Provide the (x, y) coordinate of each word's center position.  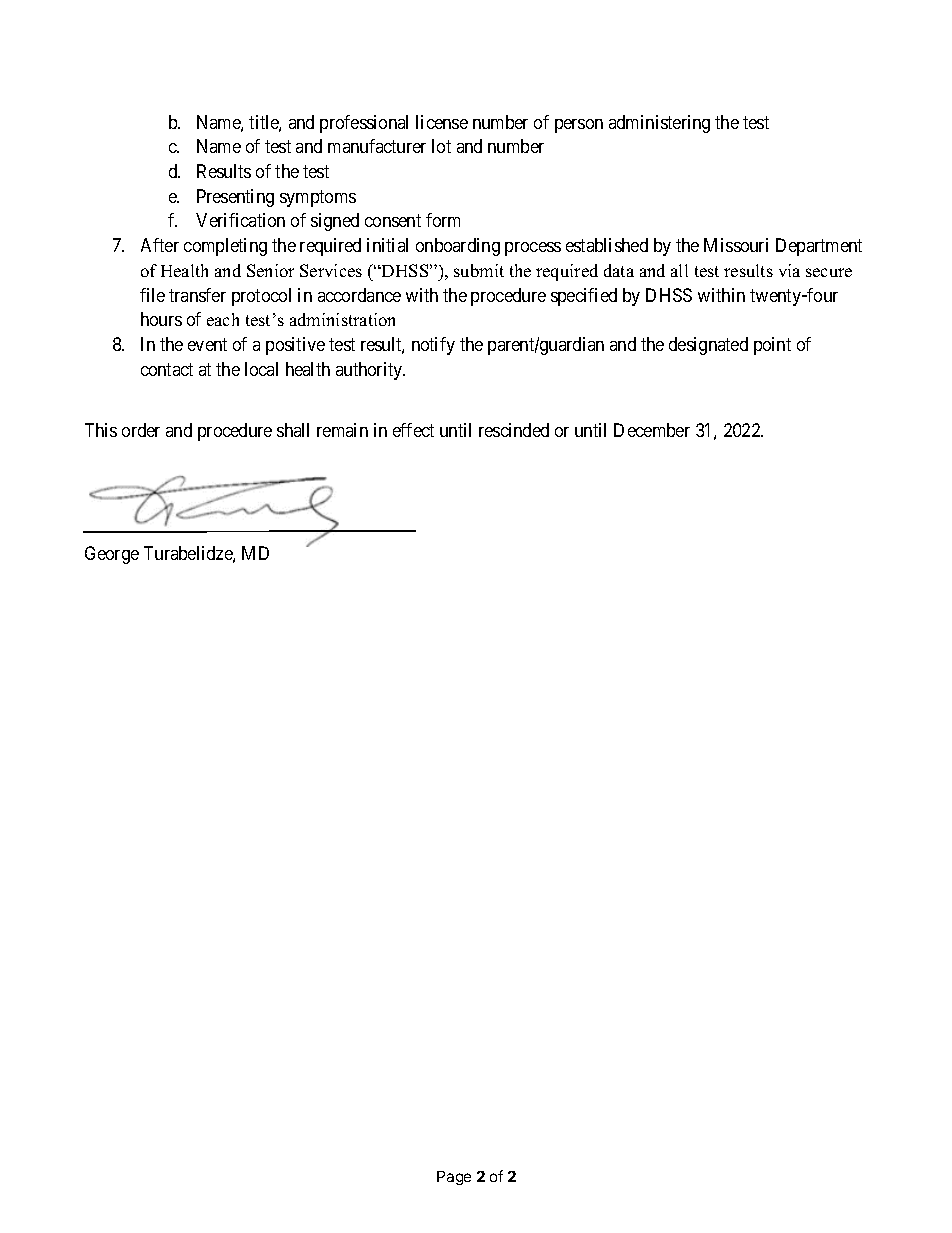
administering (659, 124)
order (141, 430)
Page (454, 1178)
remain (342, 430)
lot (441, 146)
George (112, 555)
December (652, 430)
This (101, 430)
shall (293, 430)
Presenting (235, 198)
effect (413, 430)
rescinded (514, 430)
